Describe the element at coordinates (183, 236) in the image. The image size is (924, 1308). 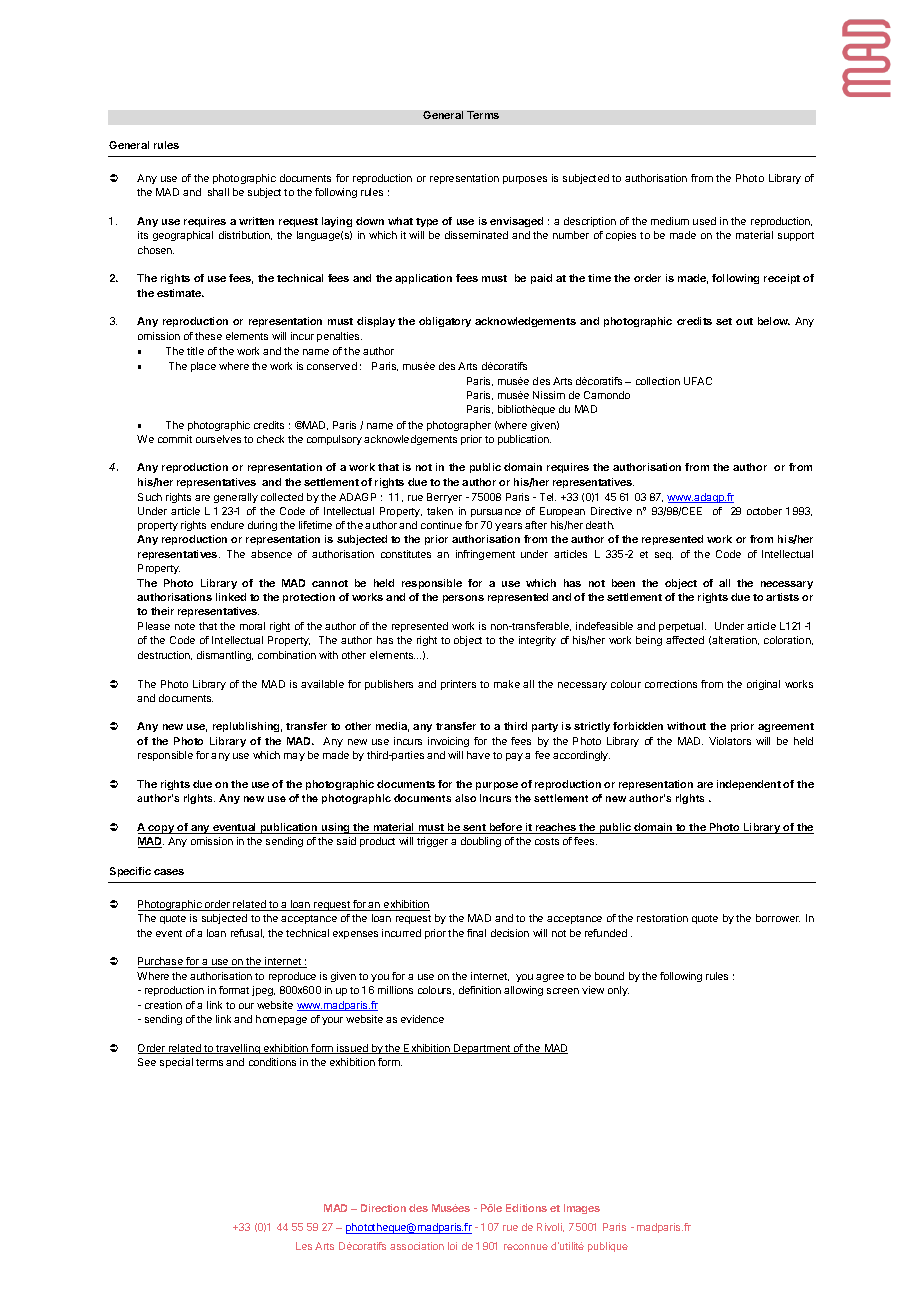
I see `geographical` at that location.
